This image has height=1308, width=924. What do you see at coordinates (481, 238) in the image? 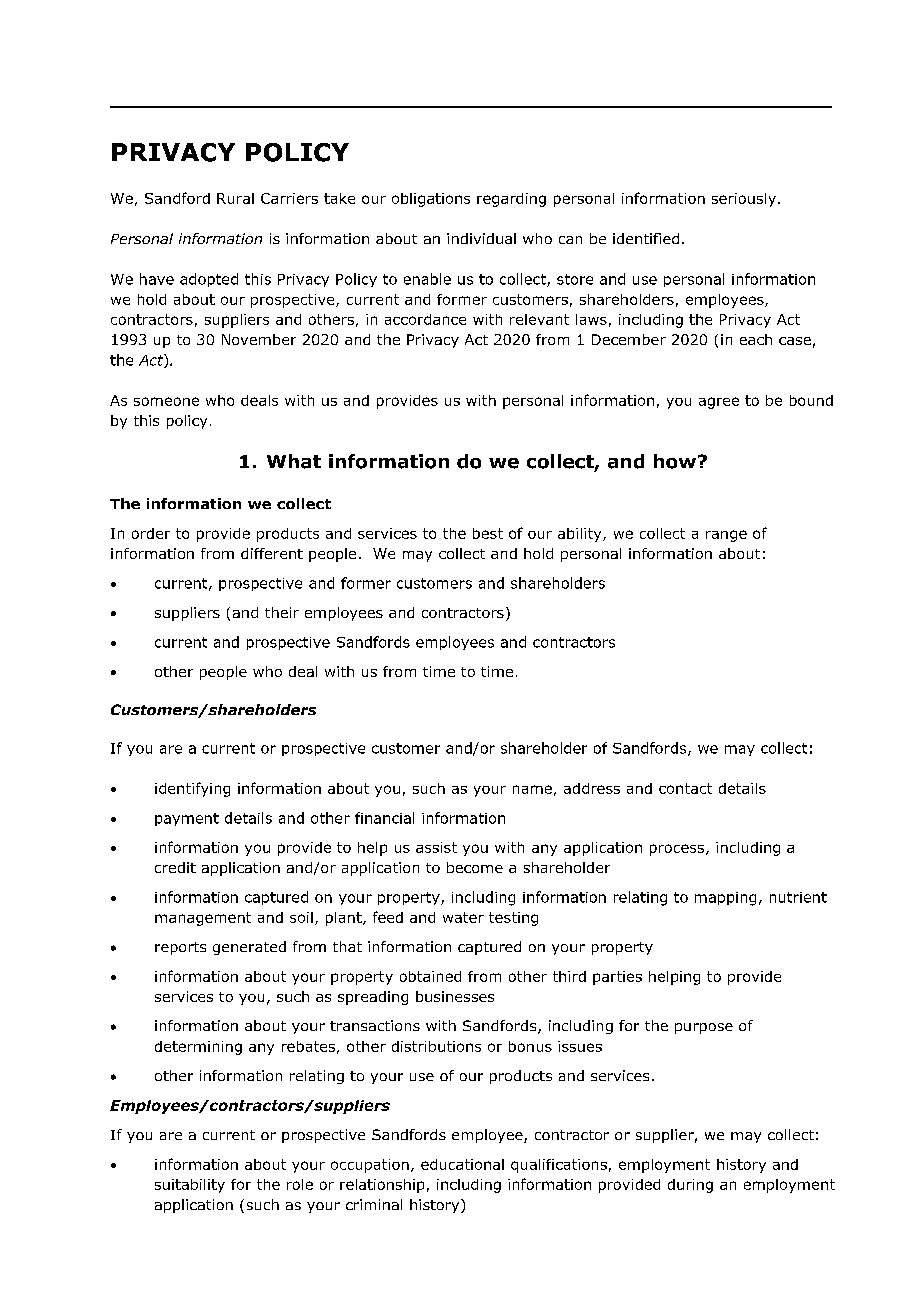
I see `individual` at bounding box center [481, 238].
